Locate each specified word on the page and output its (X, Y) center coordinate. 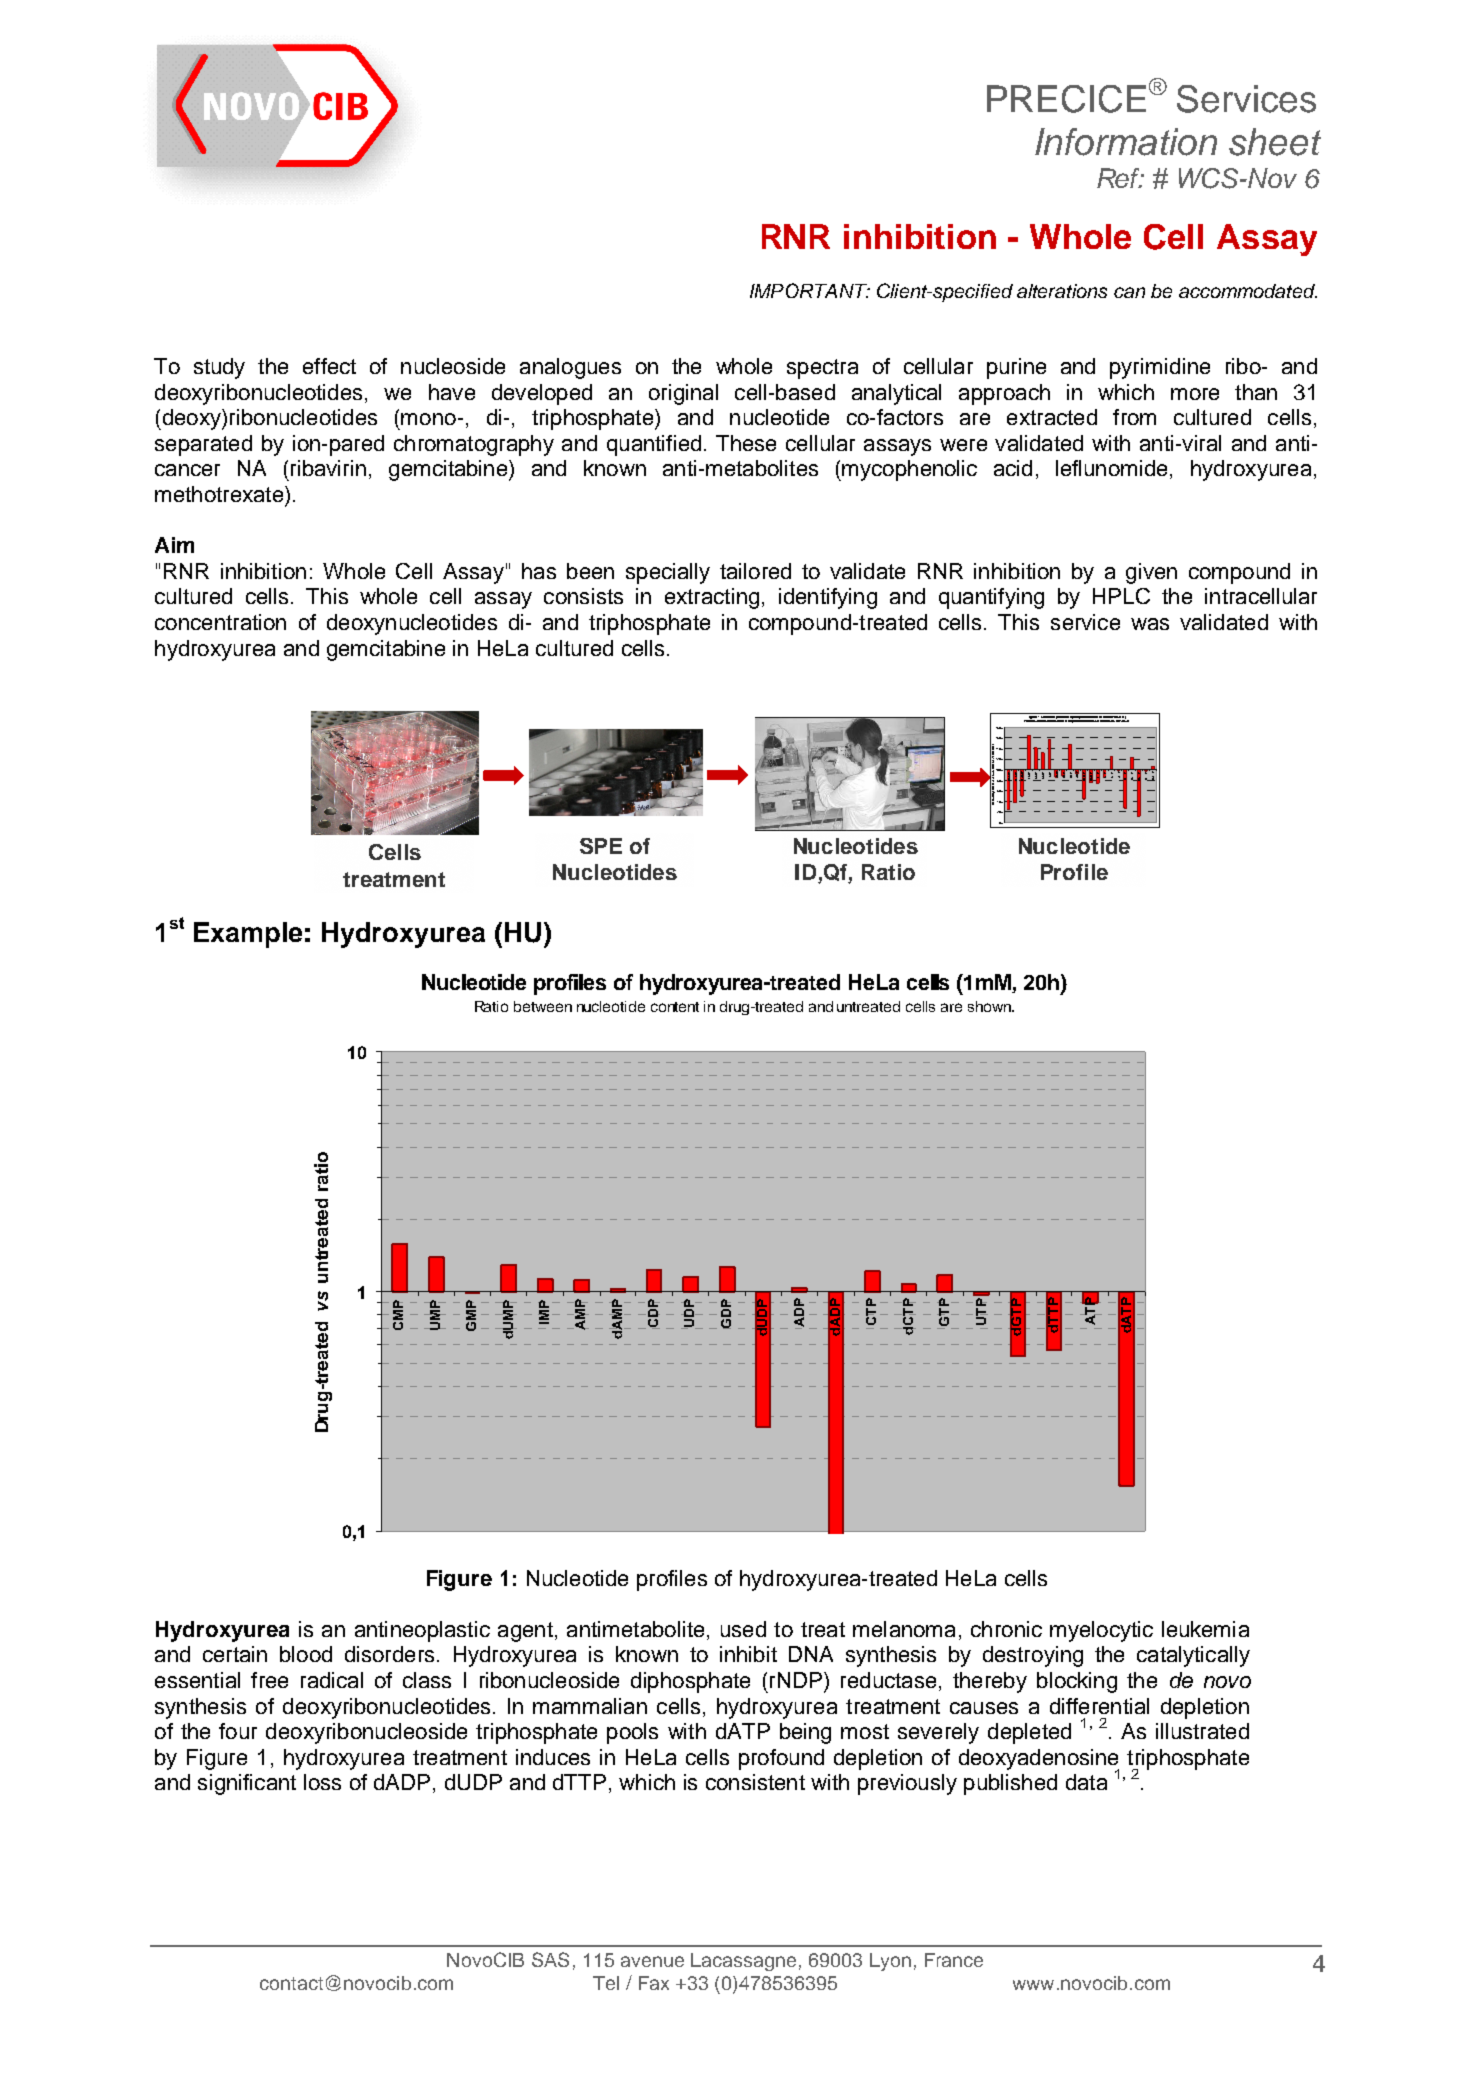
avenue (652, 1961)
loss (322, 1782)
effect (329, 366)
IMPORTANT (809, 290)
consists (583, 596)
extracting (712, 598)
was (1150, 624)
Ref (1120, 178)
